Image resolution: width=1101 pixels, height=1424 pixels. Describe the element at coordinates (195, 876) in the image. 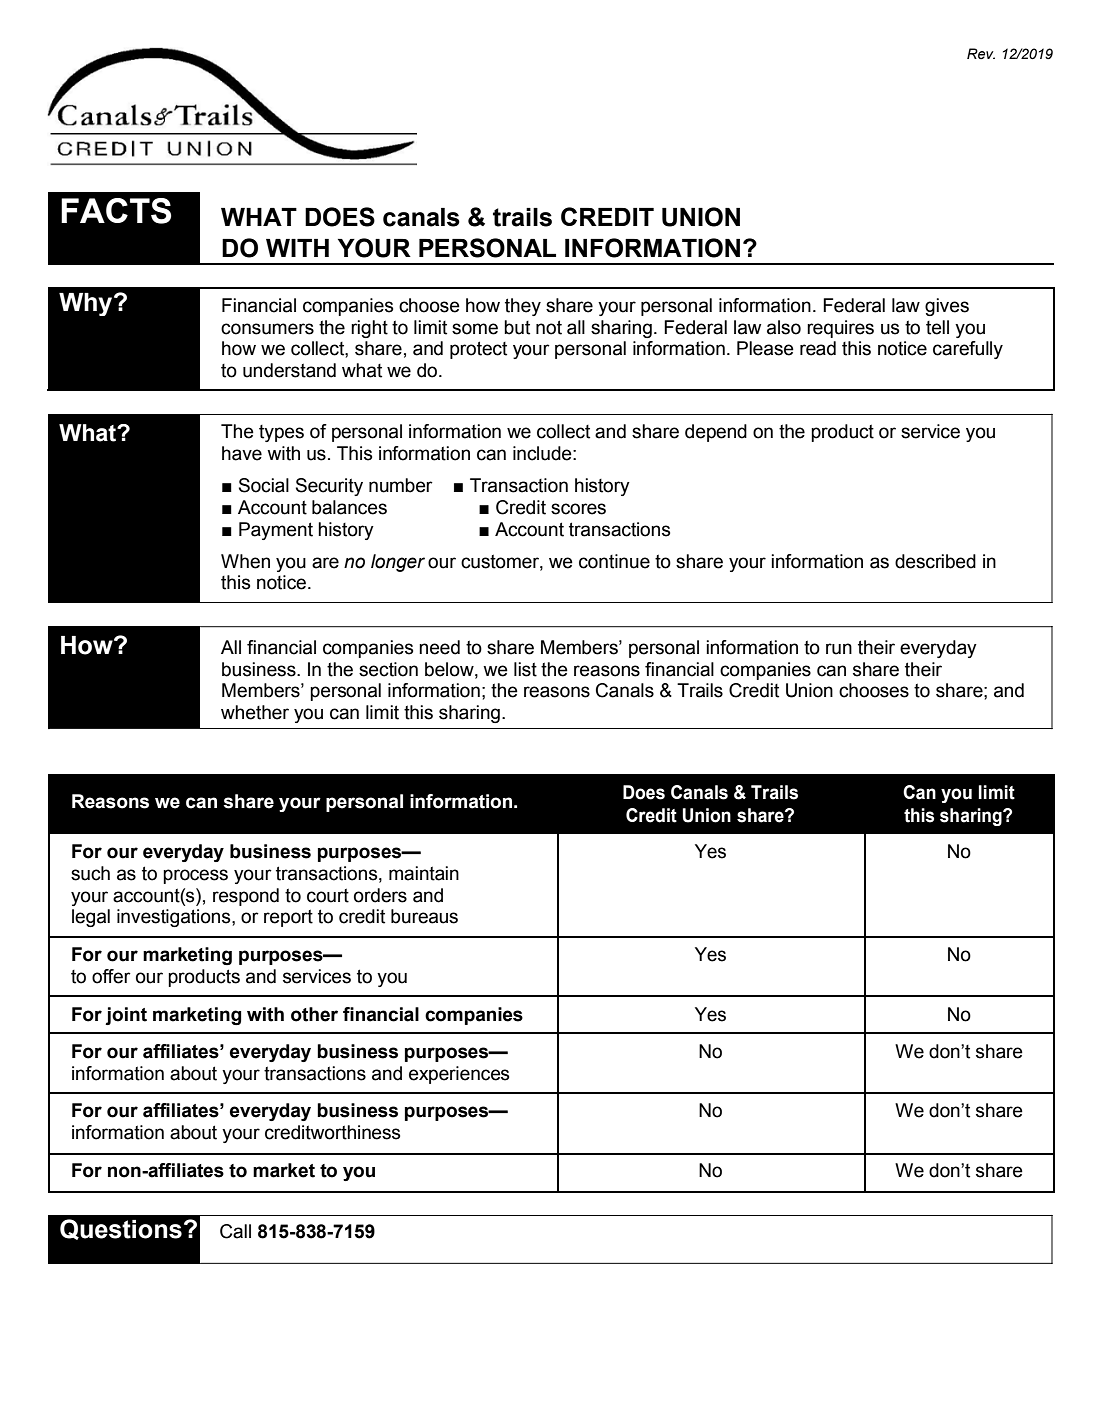

I see `process` at that location.
